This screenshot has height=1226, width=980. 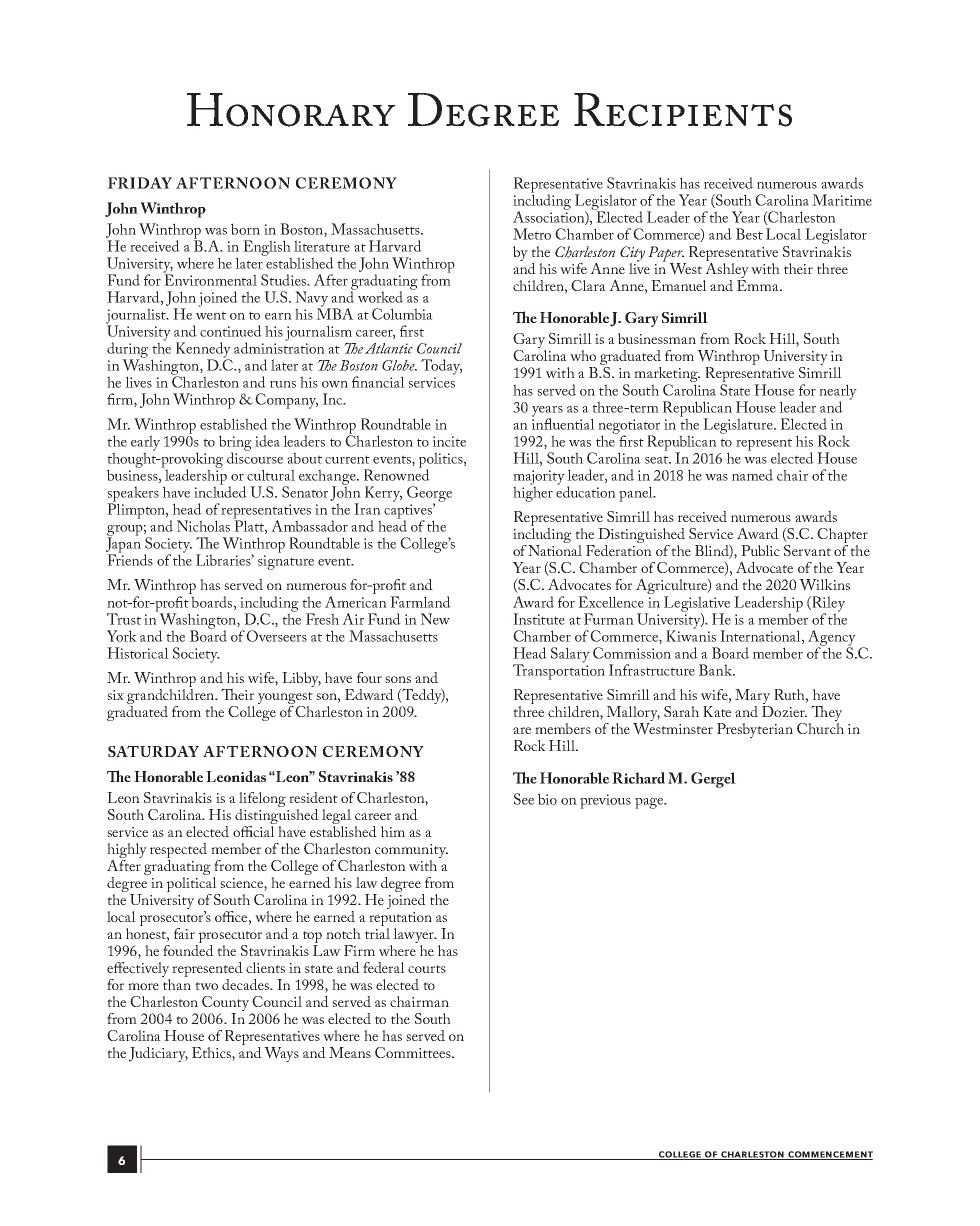 What do you see at coordinates (138, 653) in the screenshot?
I see `Historical` at bounding box center [138, 653].
